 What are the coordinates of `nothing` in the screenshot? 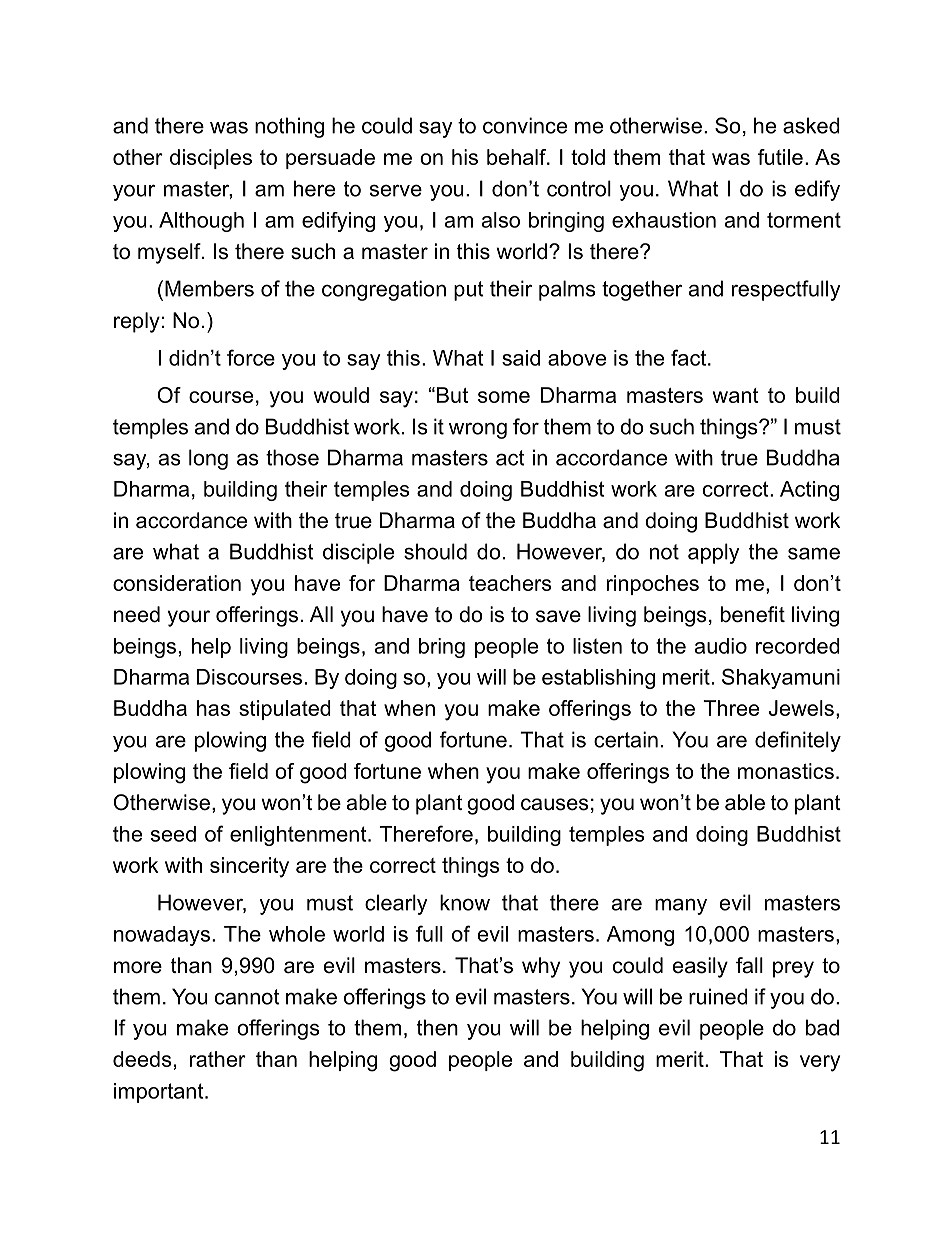 It's located at (289, 127).
